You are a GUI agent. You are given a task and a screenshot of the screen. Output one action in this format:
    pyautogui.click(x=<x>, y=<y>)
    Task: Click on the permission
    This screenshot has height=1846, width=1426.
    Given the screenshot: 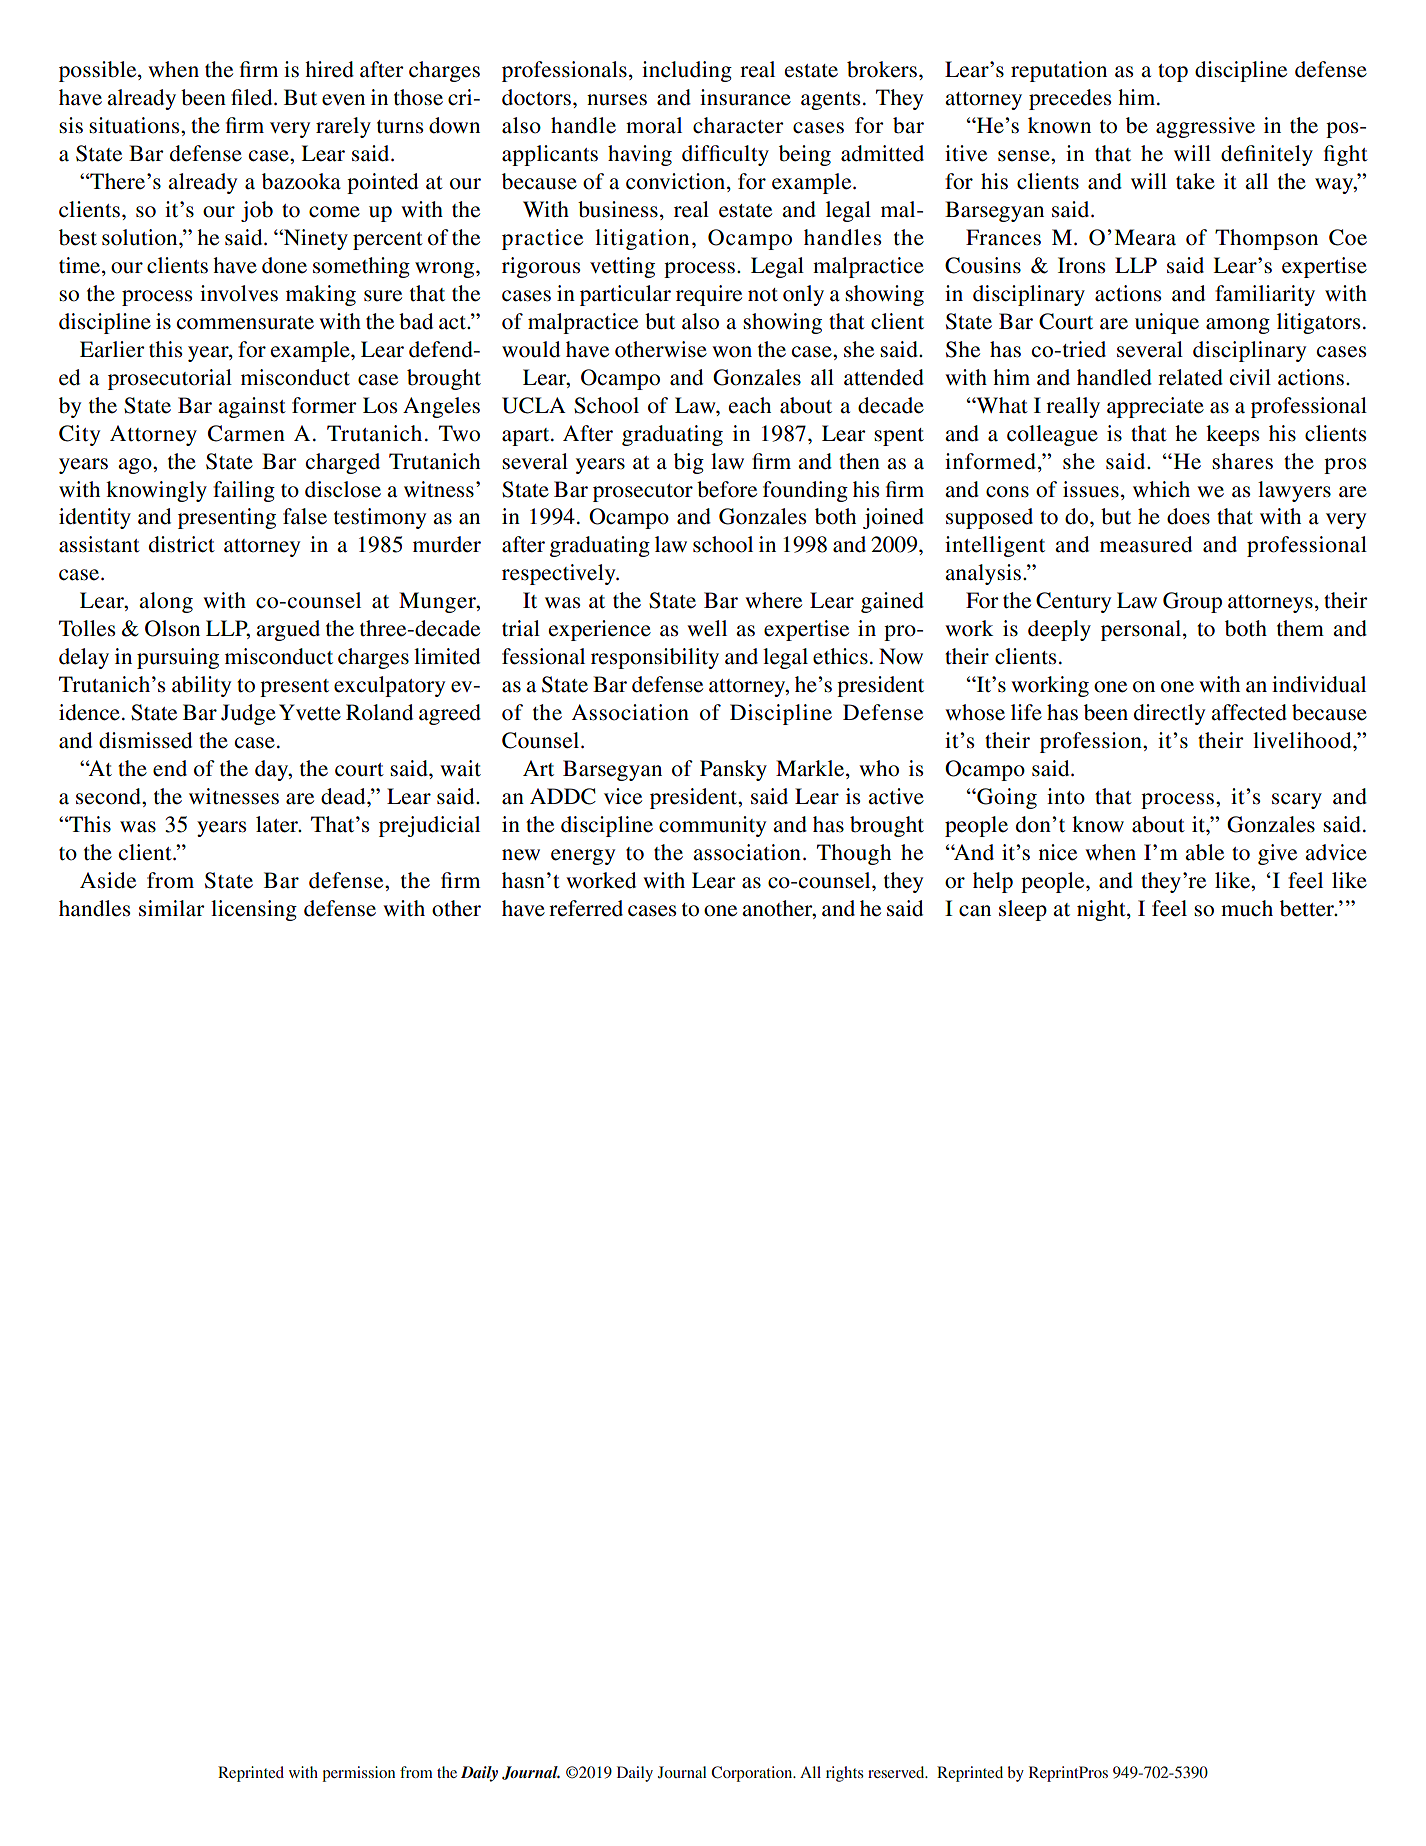 What is the action you would take?
    pyautogui.click(x=358, y=1774)
